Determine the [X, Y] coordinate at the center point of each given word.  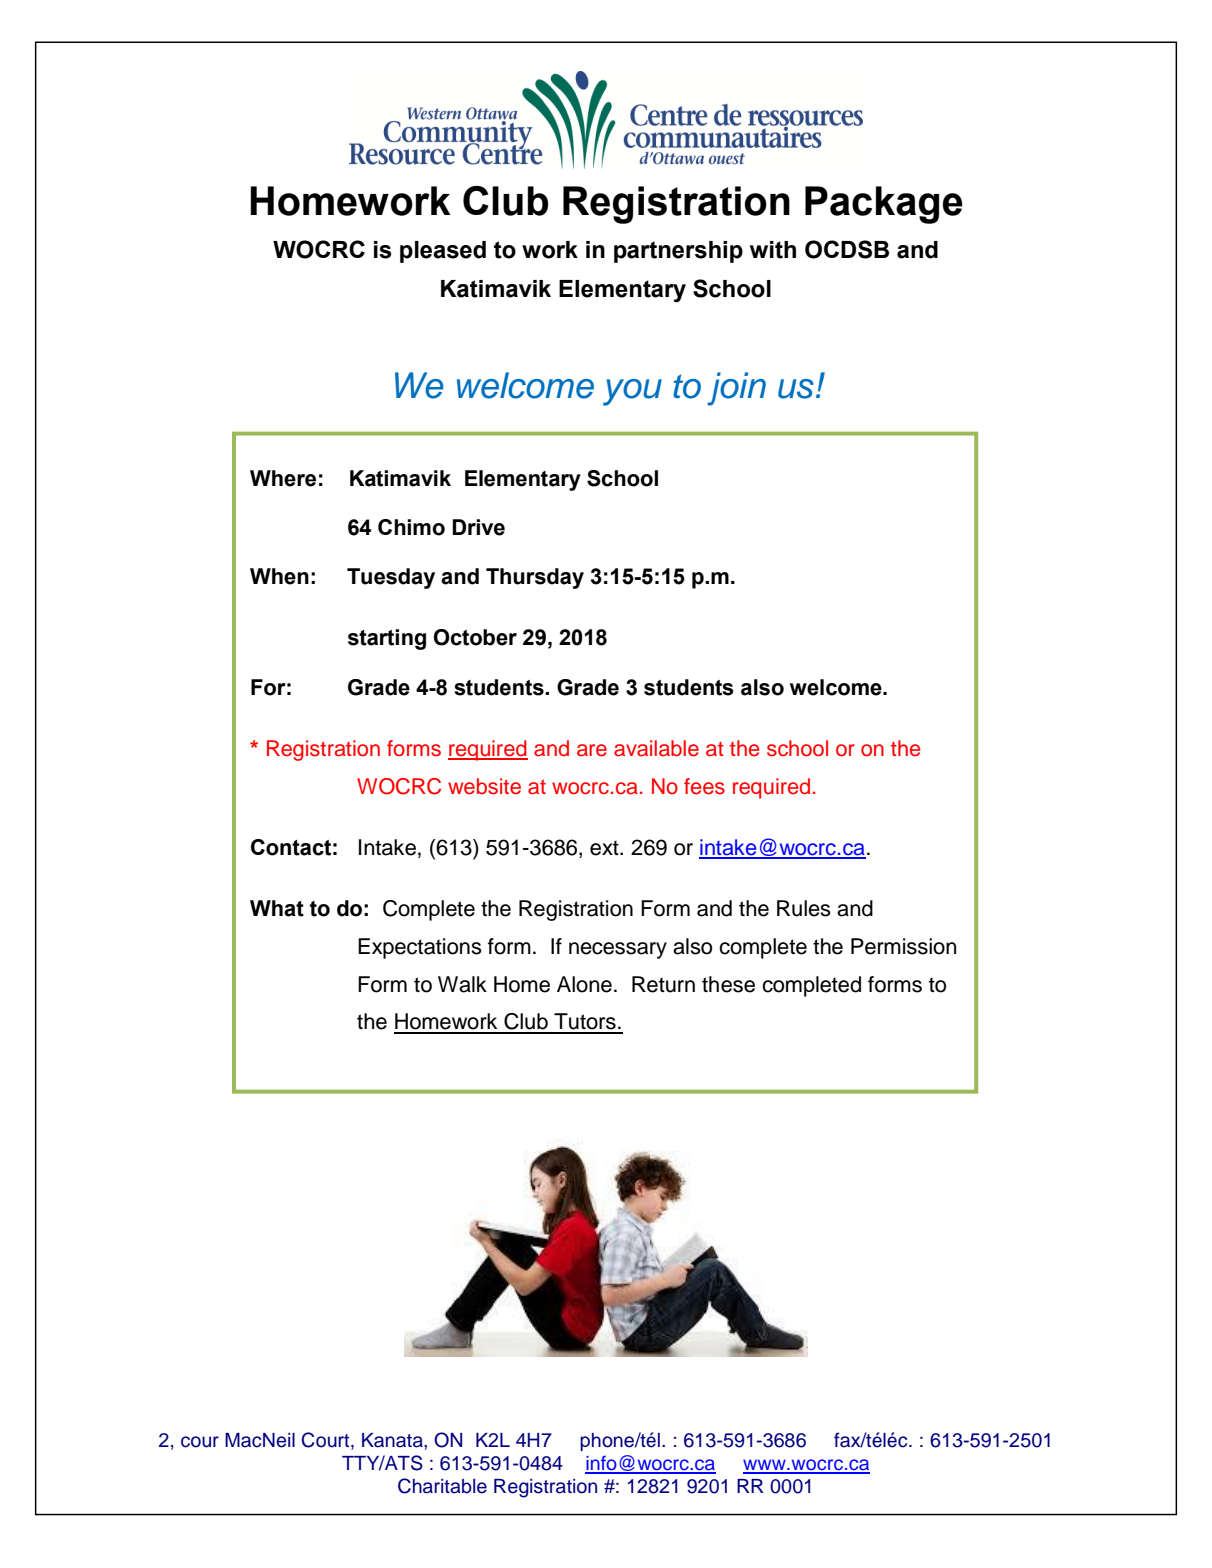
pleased [443, 252]
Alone [584, 984]
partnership [678, 252]
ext [605, 848]
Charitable [442, 1486]
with [773, 250]
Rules [804, 908]
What [277, 908]
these [728, 984]
